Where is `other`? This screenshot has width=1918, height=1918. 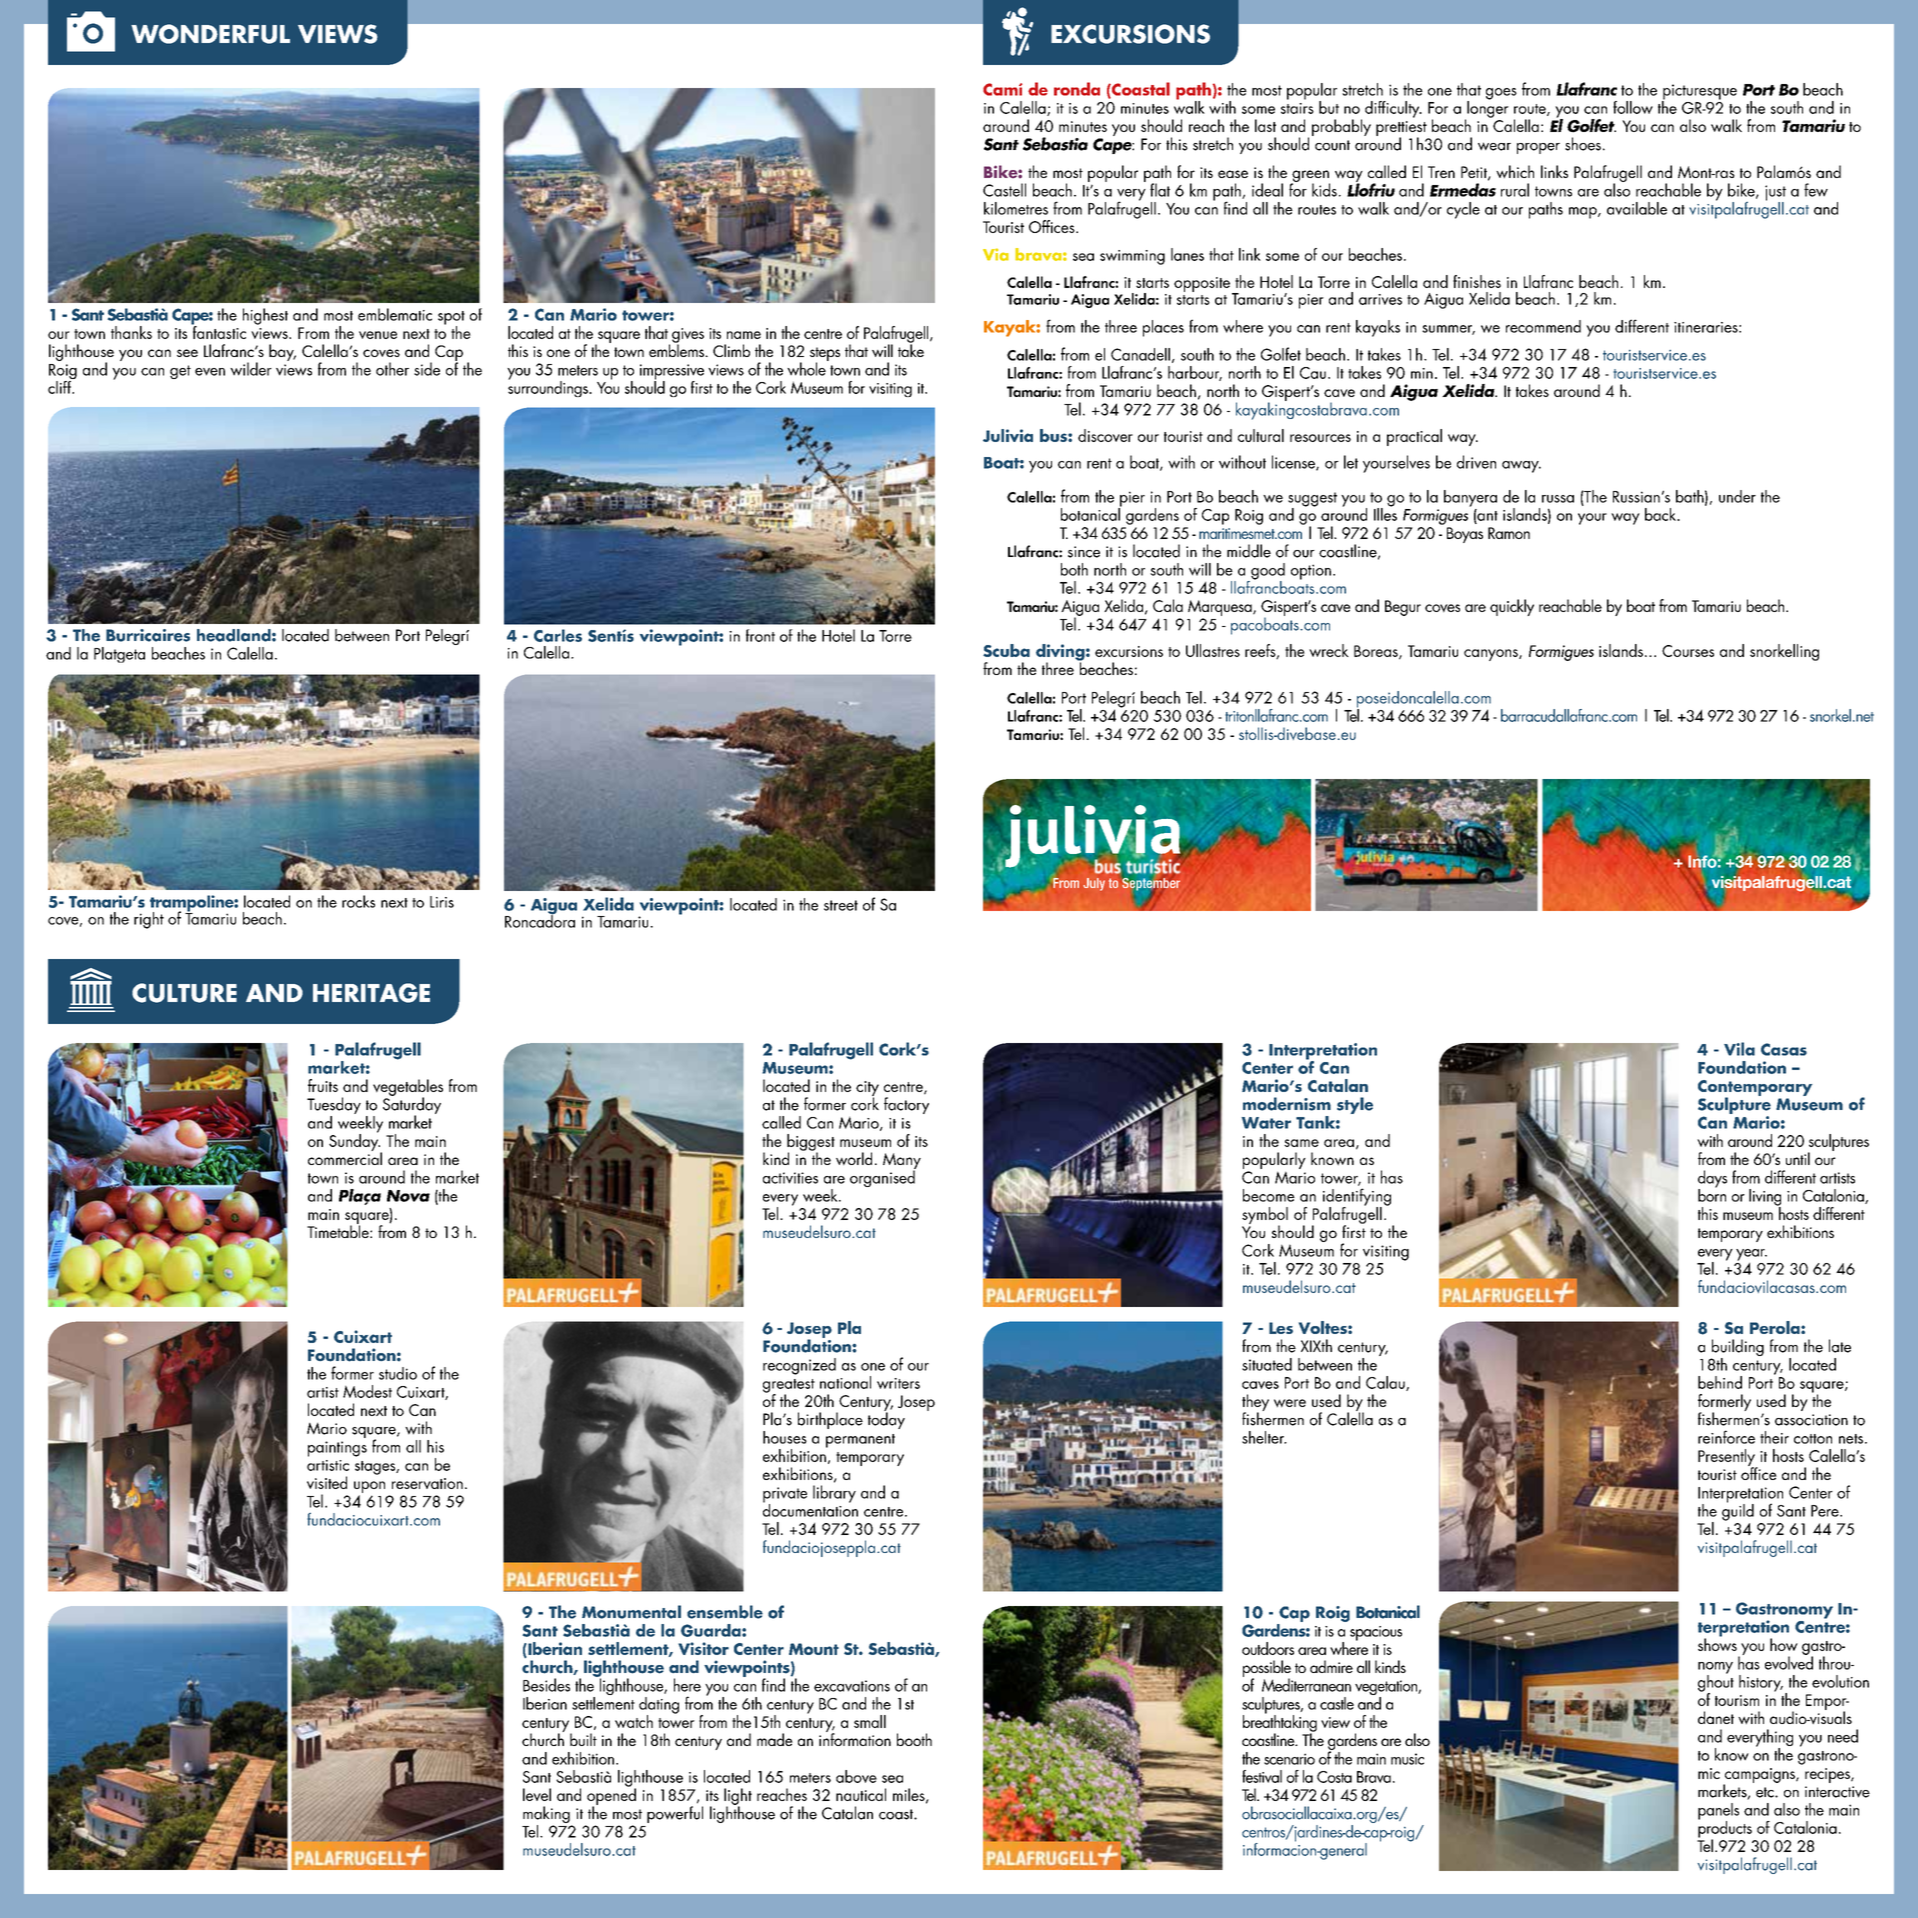 other is located at coordinates (392, 369).
